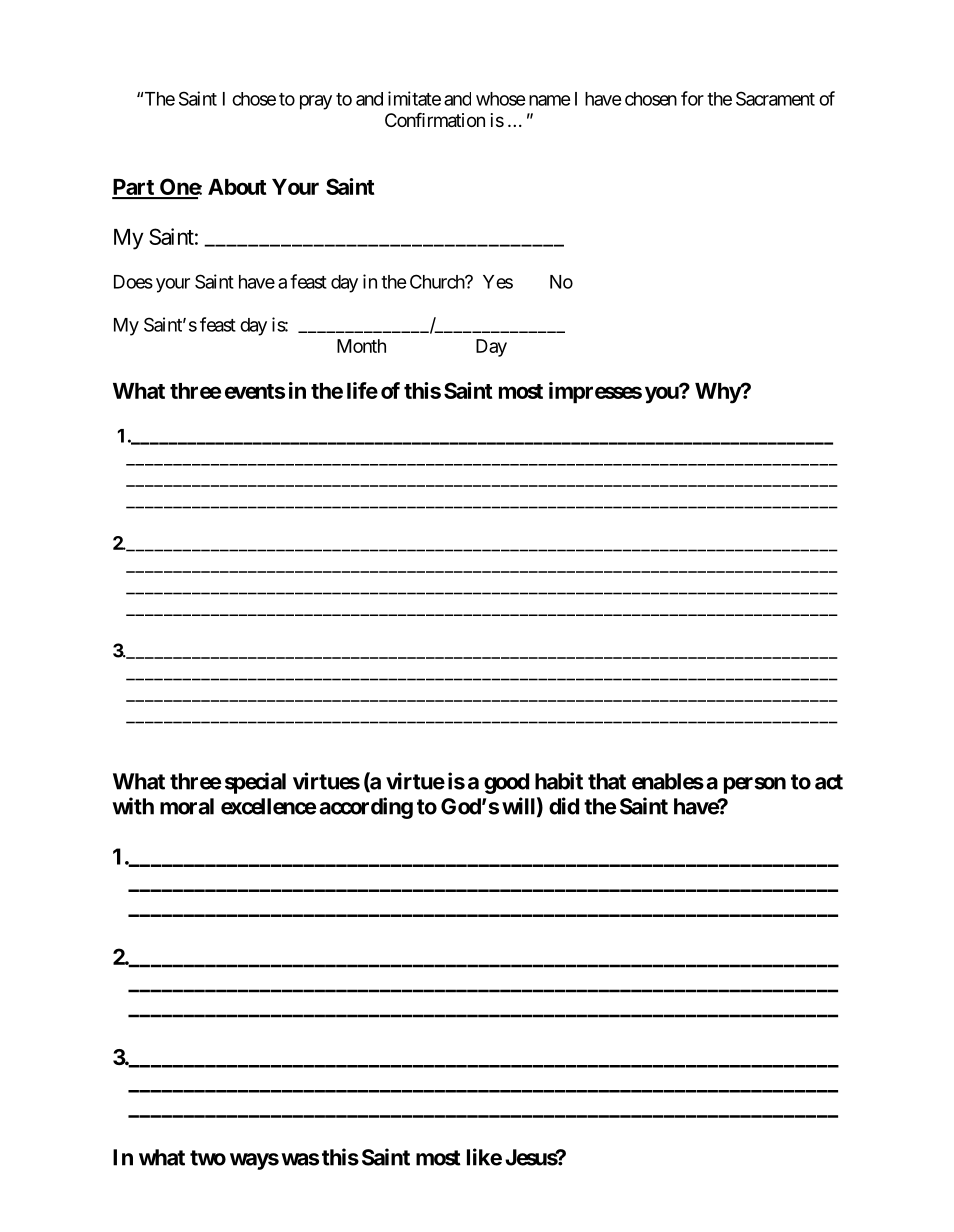  Describe the element at coordinates (316, 102) in the screenshot. I see `pray` at that location.
